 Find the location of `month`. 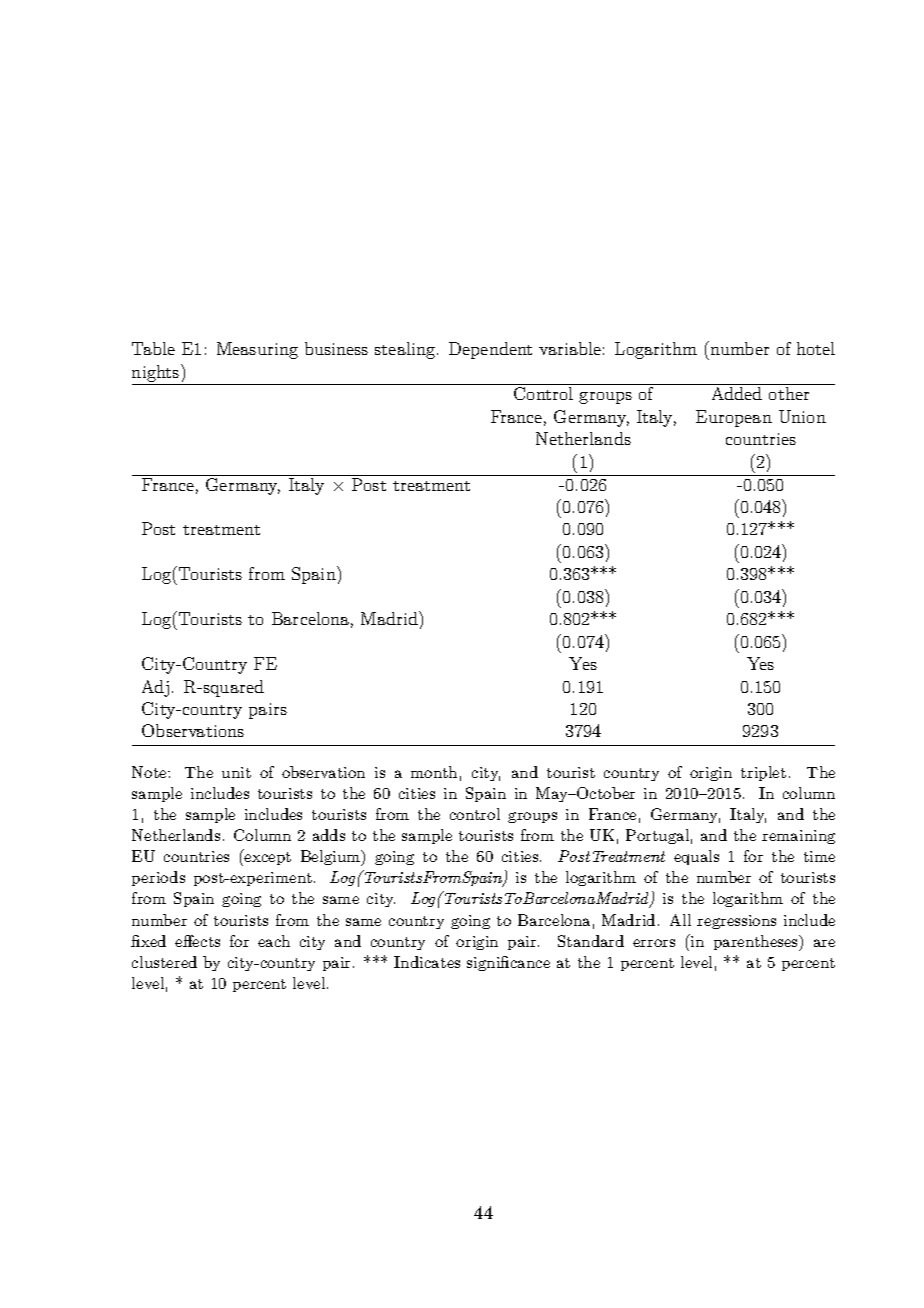

month is located at coordinates (434, 772).
